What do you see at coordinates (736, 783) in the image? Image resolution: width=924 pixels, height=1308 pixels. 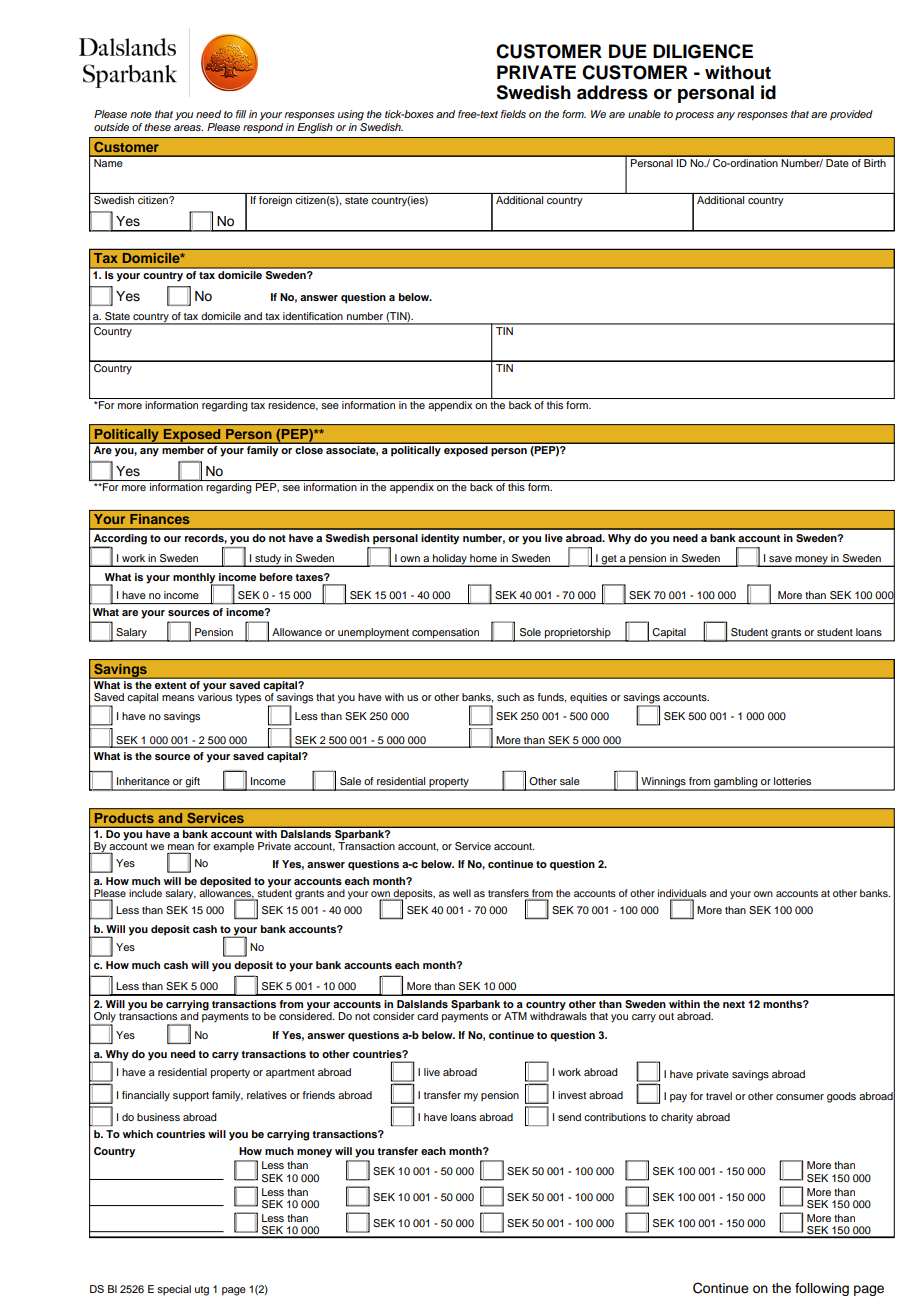 I see `gambling` at bounding box center [736, 783].
